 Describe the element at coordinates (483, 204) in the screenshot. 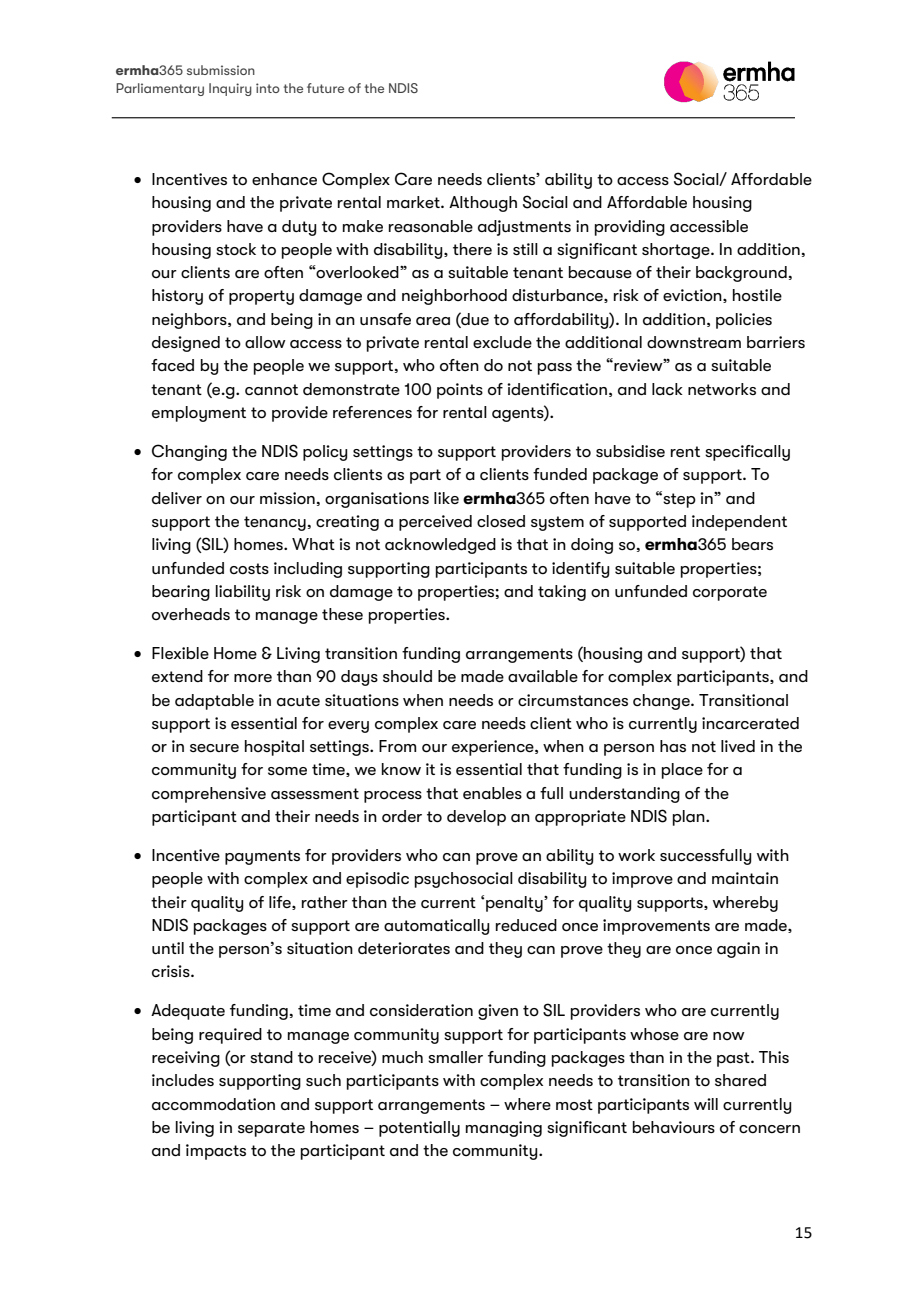

I see `Although` at that location.
